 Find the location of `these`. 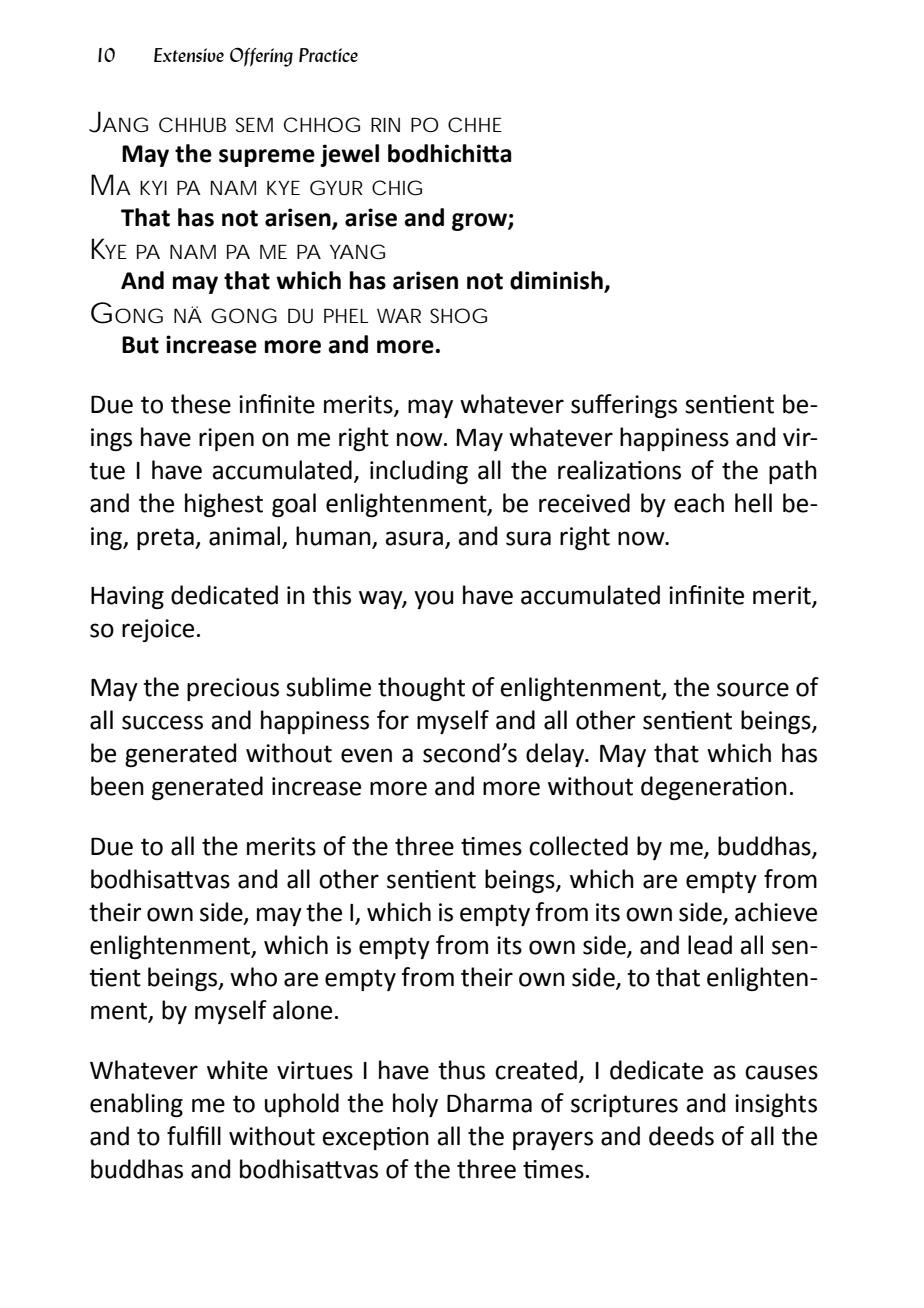

these is located at coordinates (201, 404).
